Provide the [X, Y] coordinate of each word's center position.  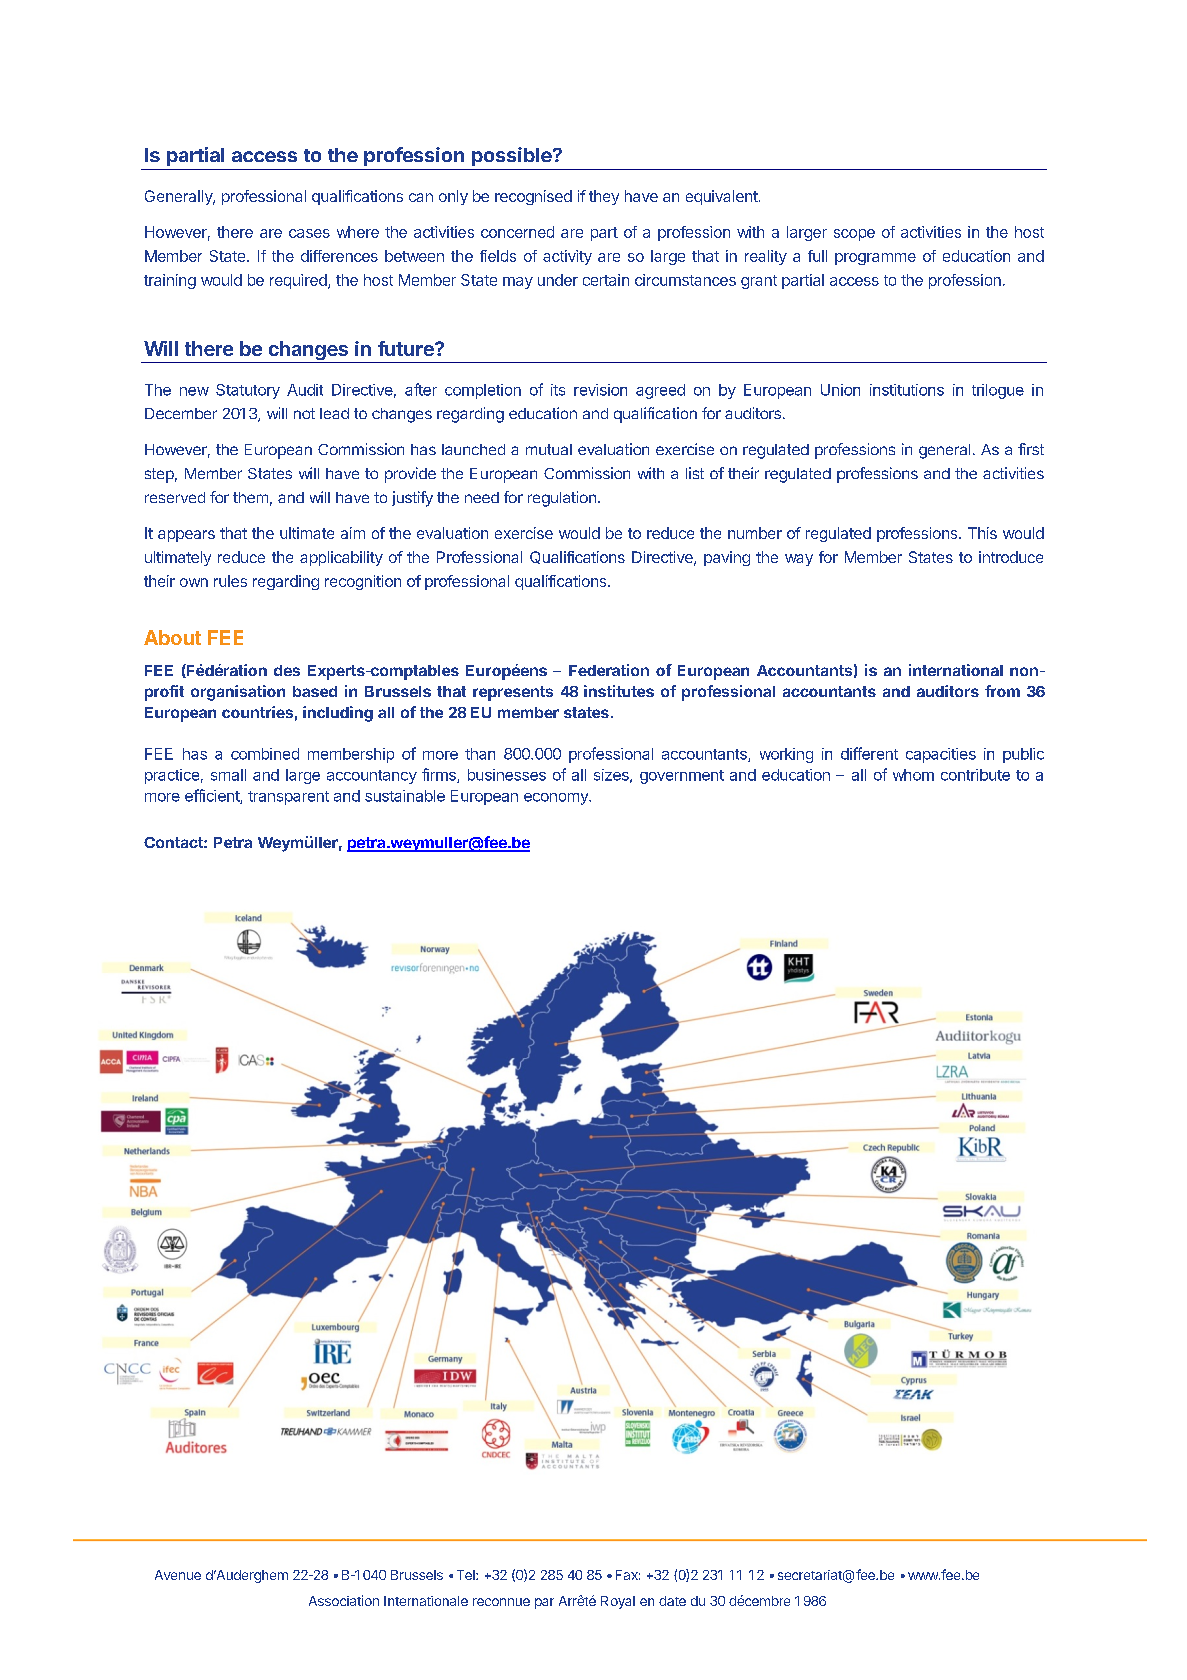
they [604, 197]
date [672, 1601]
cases [309, 233]
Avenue [178, 1575]
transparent [288, 798]
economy [557, 799]
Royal [618, 1602]
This [982, 533]
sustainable [405, 796]
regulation [562, 499]
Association [344, 1600]
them [250, 497]
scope [854, 235]
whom [913, 775]
